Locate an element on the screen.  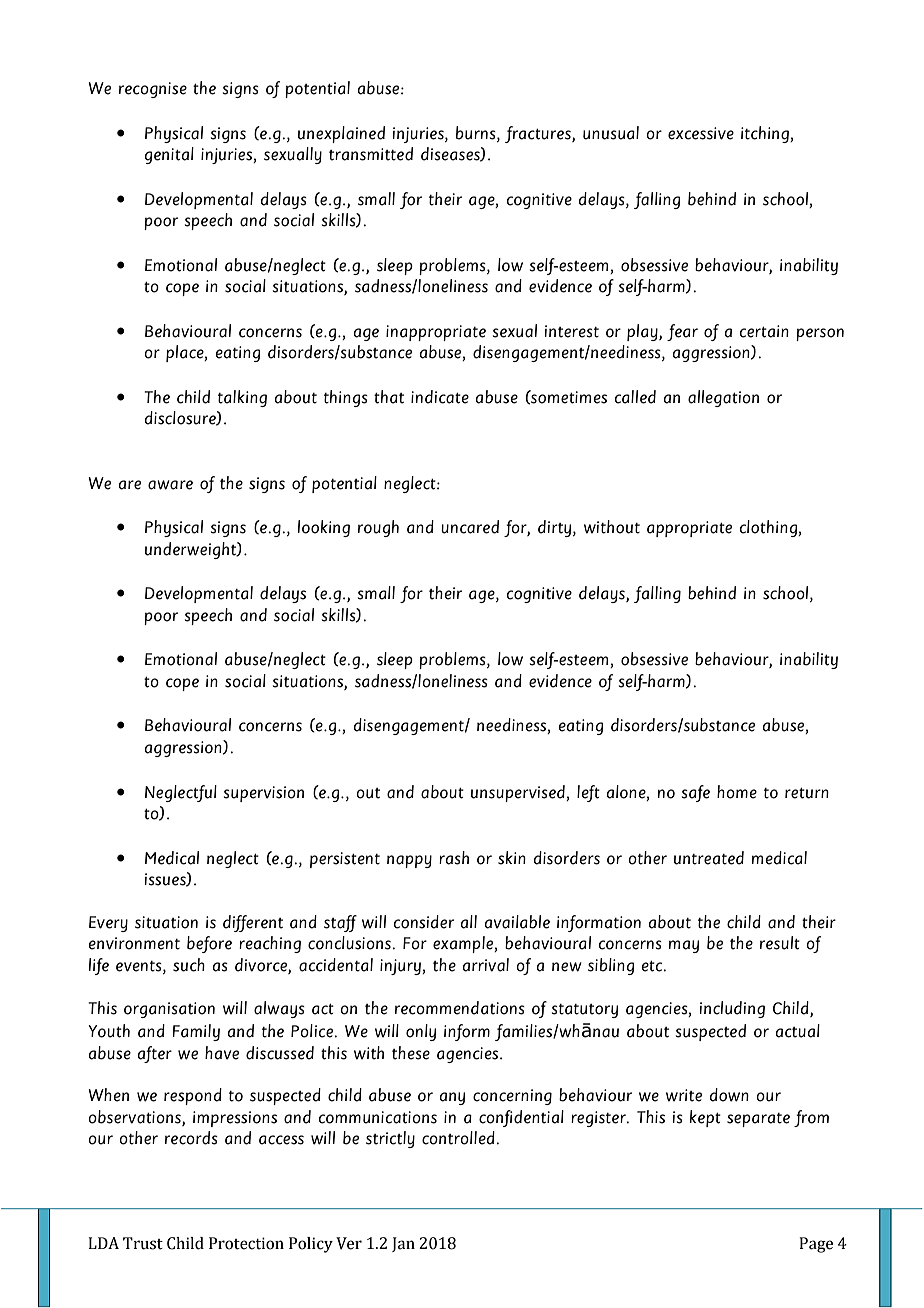
Page is located at coordinates (816, 1245).
